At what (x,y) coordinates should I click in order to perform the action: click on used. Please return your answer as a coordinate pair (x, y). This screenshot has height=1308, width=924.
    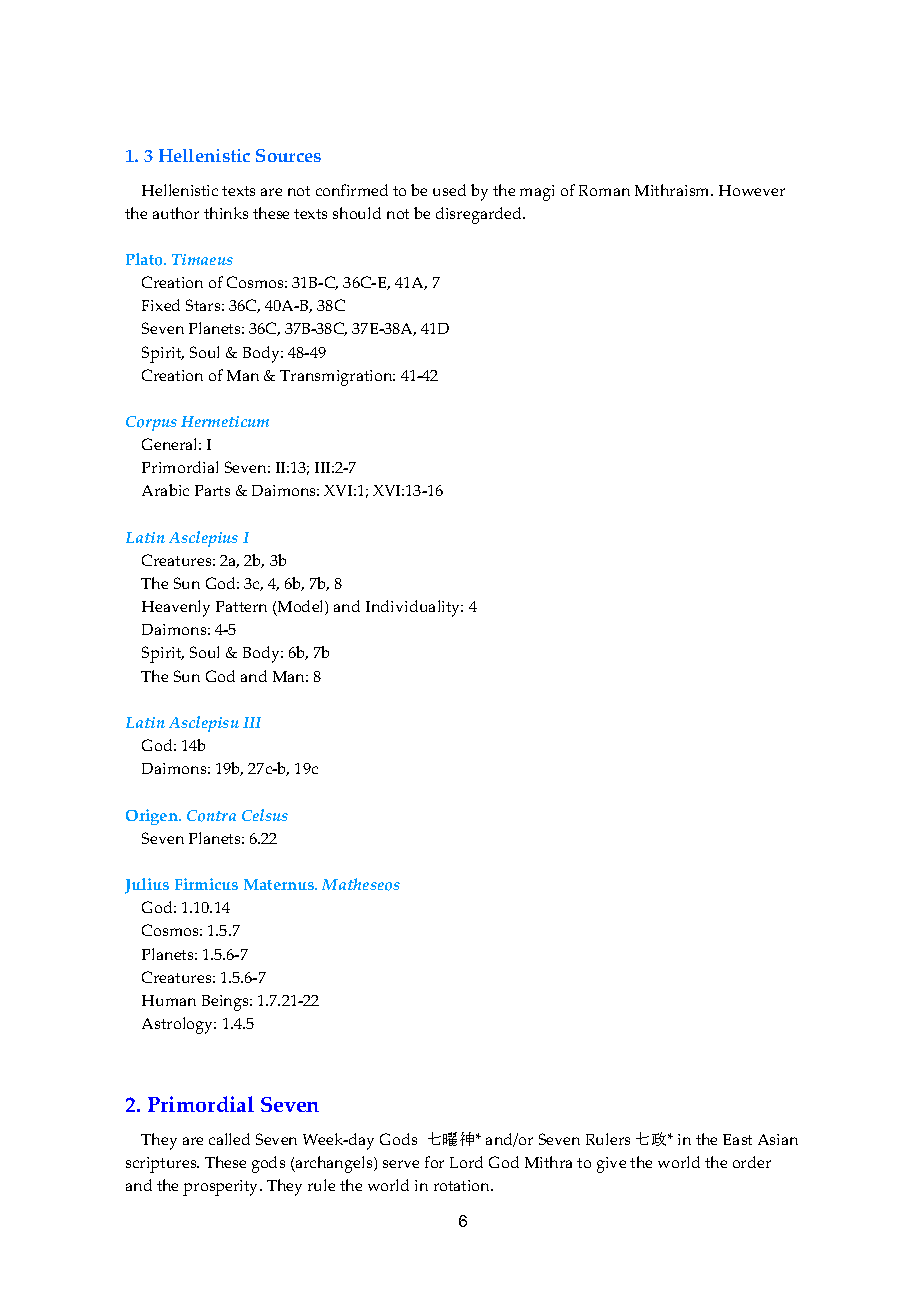
    Looking at the image, I should click on (449, 190).
